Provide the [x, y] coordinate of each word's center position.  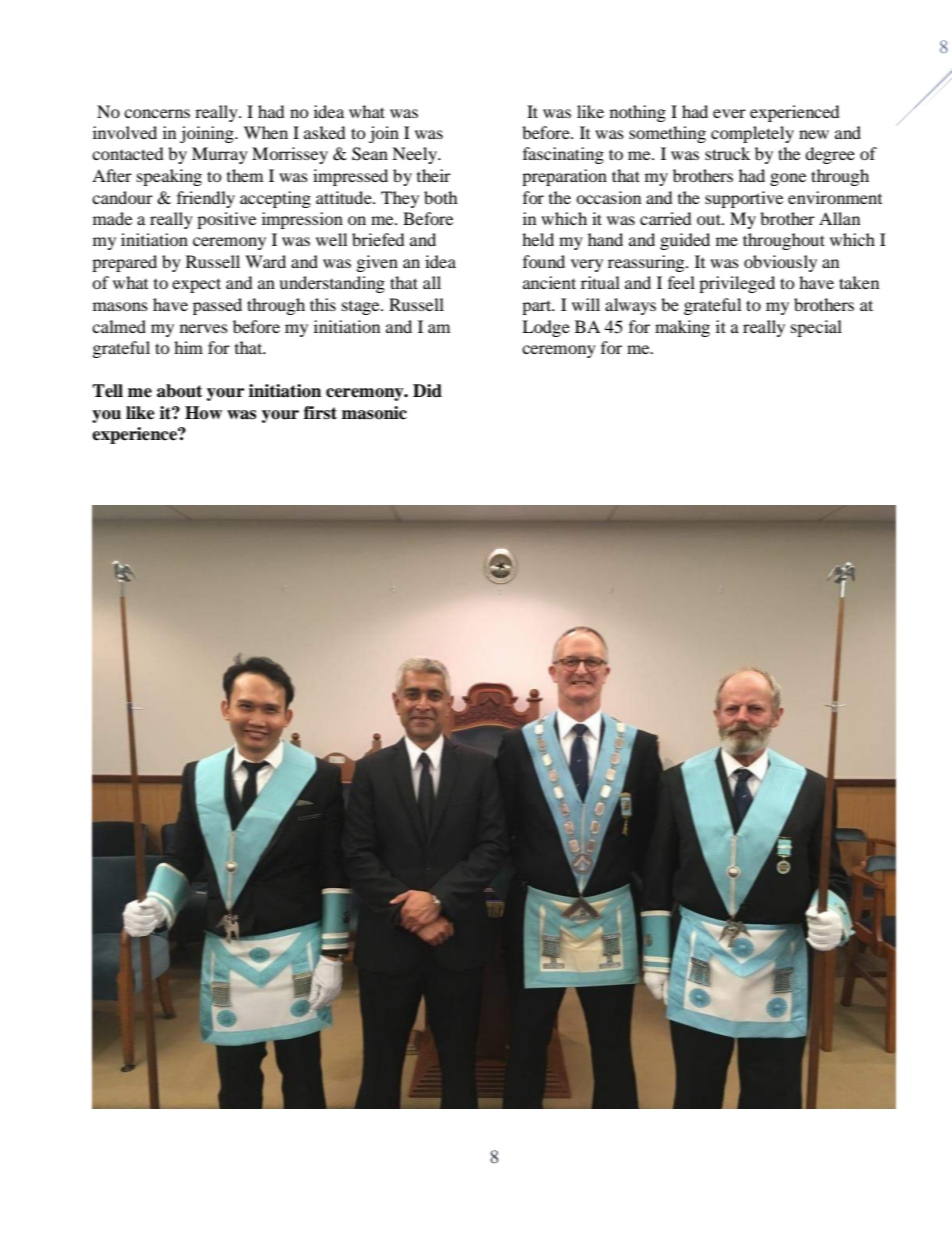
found [544, 261]
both [441, 197]
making [682, 328]
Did [427, 391]
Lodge [546, 328]
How [203, 413]
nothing [638, 113]
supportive [744, 199]
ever [729, 113]
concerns [157, 113]
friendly [206, 199]
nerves [204, 328]
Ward [265, 261]
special [816, 328]
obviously [780, 263]
